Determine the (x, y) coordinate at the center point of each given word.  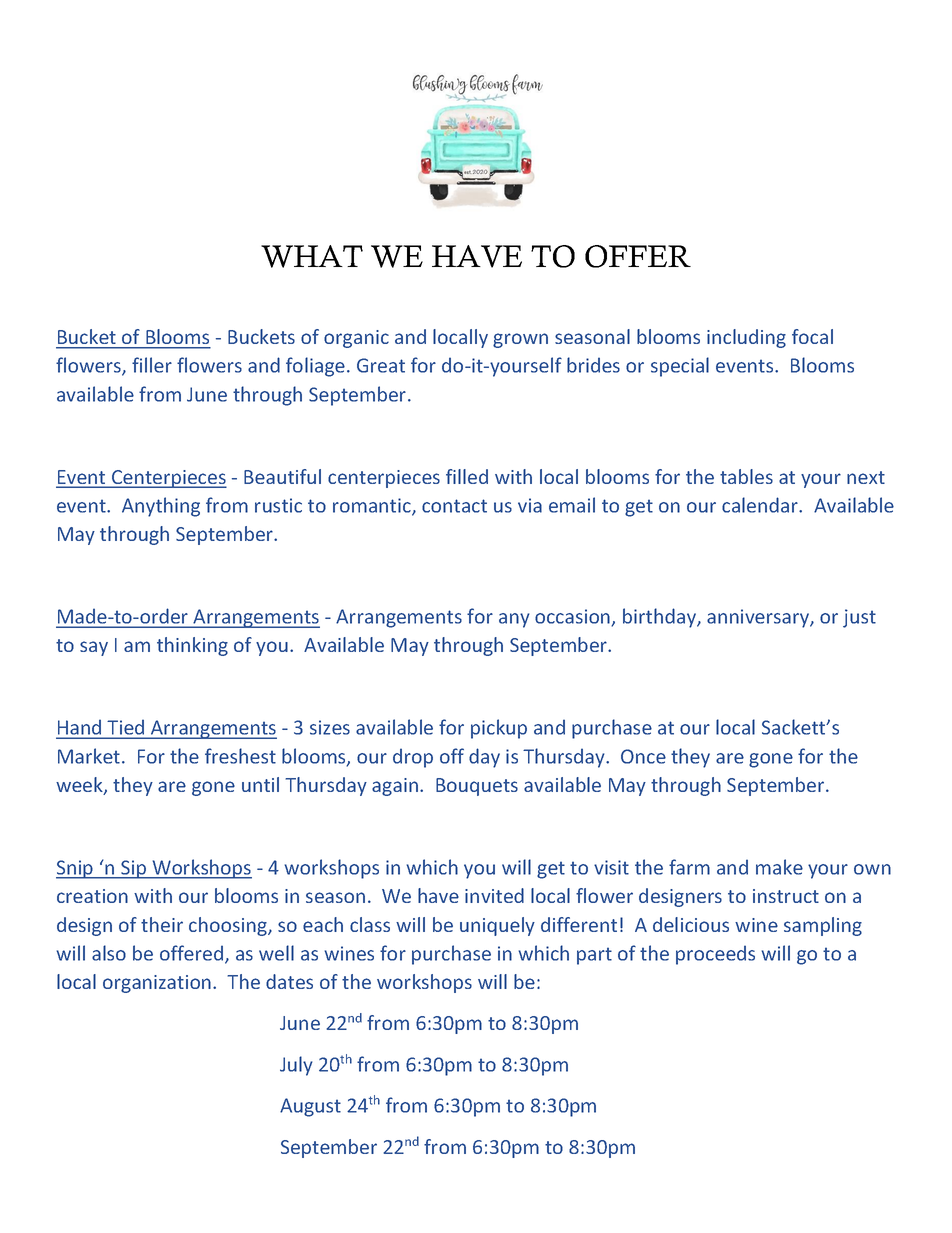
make (779, 867)
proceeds (715, 955)
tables (746, 476)
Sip (134, 869)
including (746, 338)
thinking (192, 646)
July (296, 1066)
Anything (161, 507)
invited (494, 895)
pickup (499, 729)
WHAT (312, 256)
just (859, 618)
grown (520, 340)
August (310, 1107)
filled (467, 476)
